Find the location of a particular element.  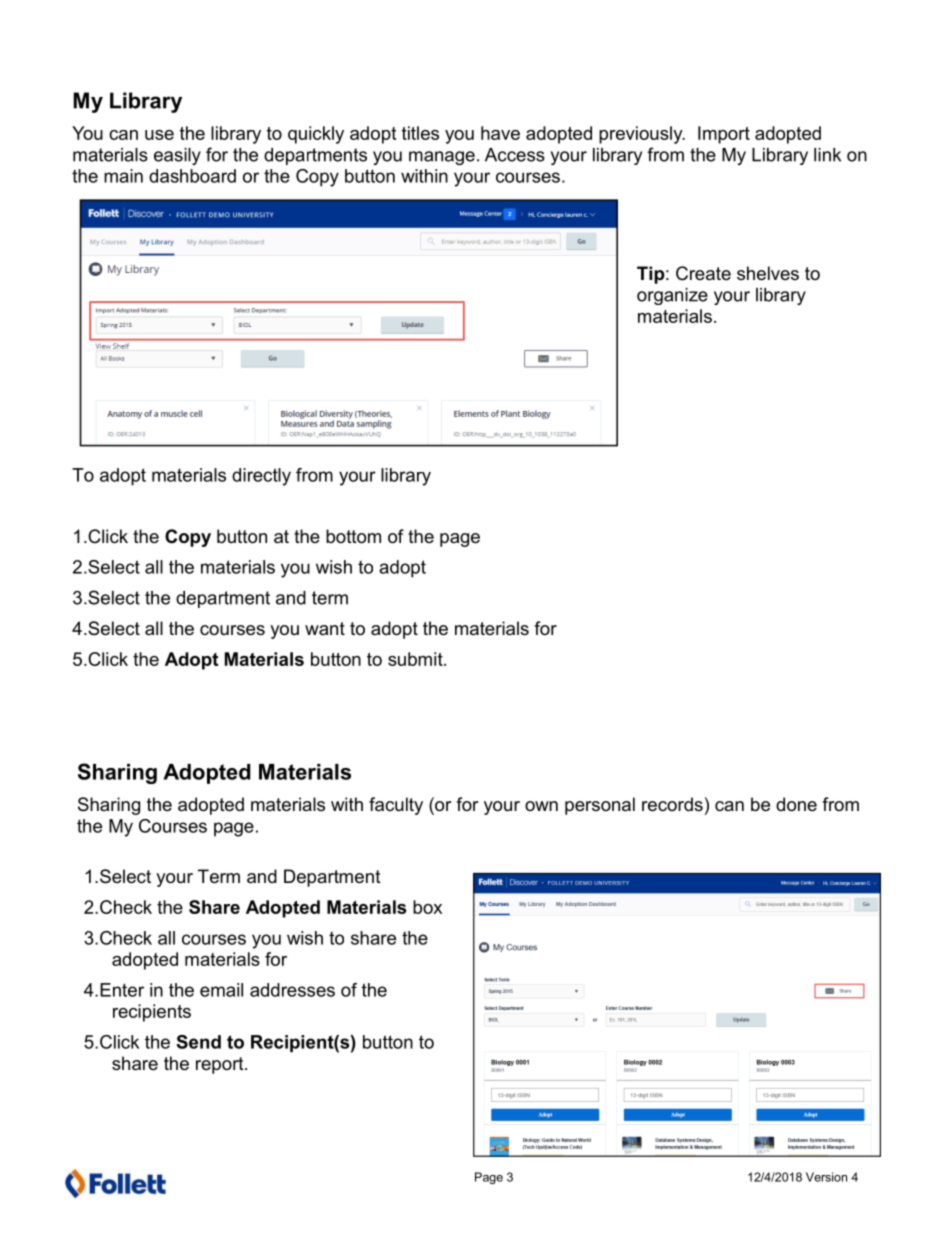

dashboard is located at coordinates (192, 176).
